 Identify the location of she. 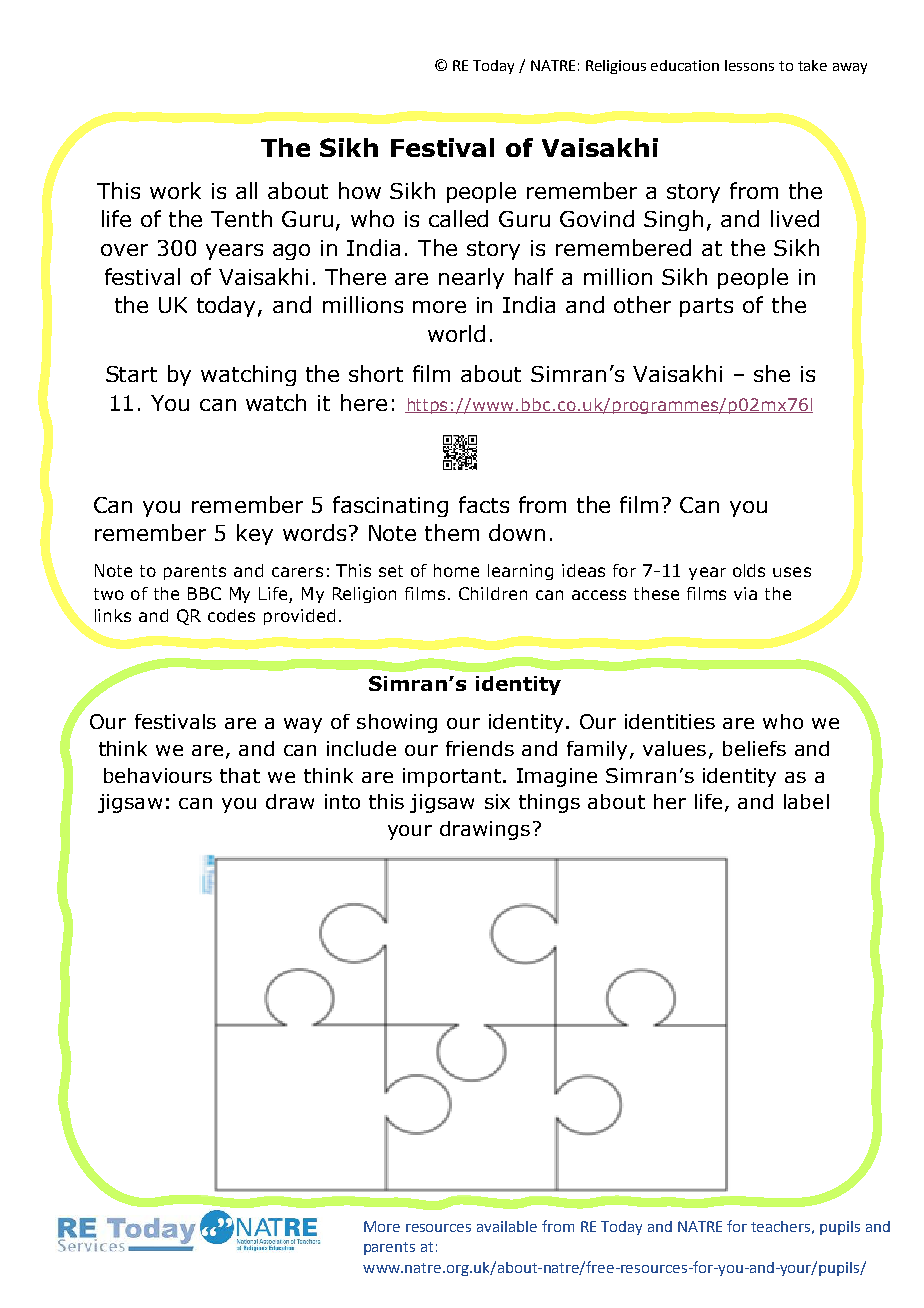
(772, 373).
